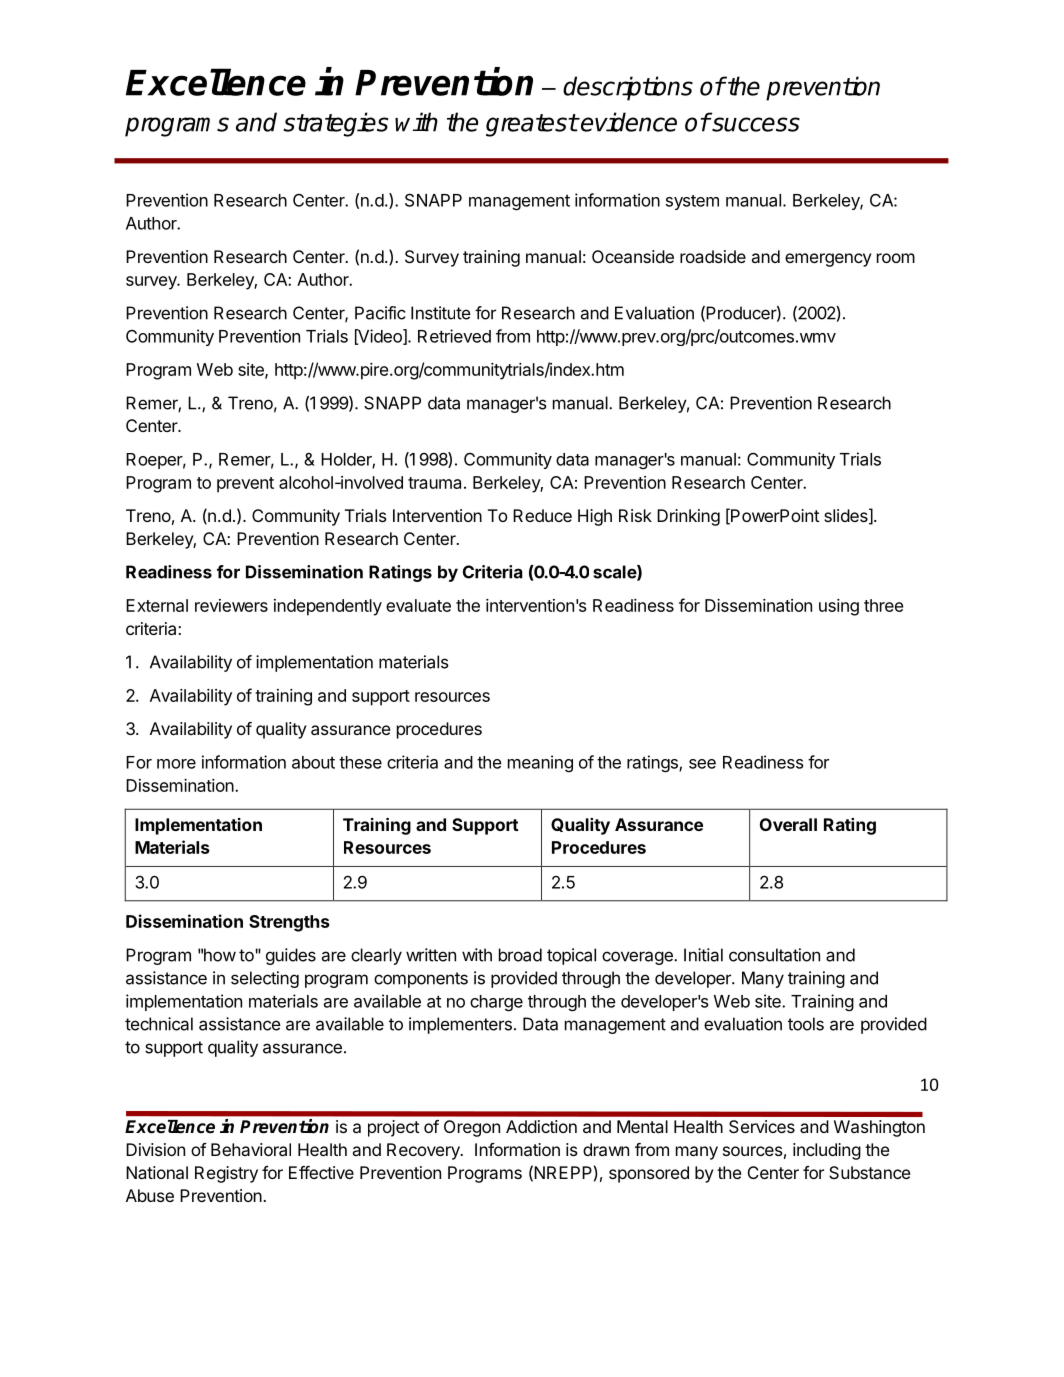 Image resolution: width=1064 pixels, height=1377 pixels. I want to click on Behavioral, so click(251, 1149).
